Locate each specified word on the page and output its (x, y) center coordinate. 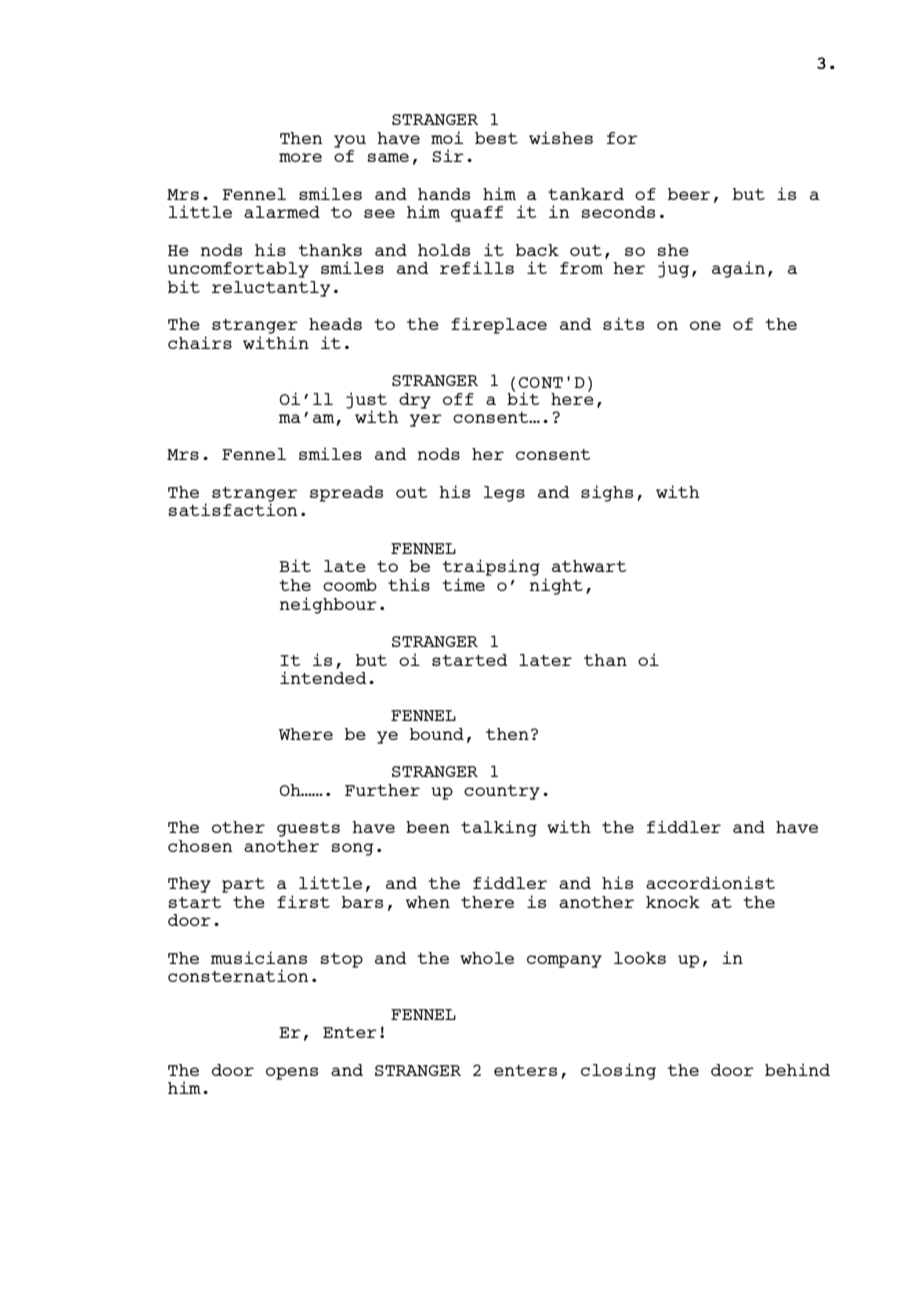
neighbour (328, 605)
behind (797, 1069)
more (300, 157)
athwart (589, 566)
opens (292, 1073)
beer (689, 194)
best (496, 138)
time (463, 584)
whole (487, 958)
